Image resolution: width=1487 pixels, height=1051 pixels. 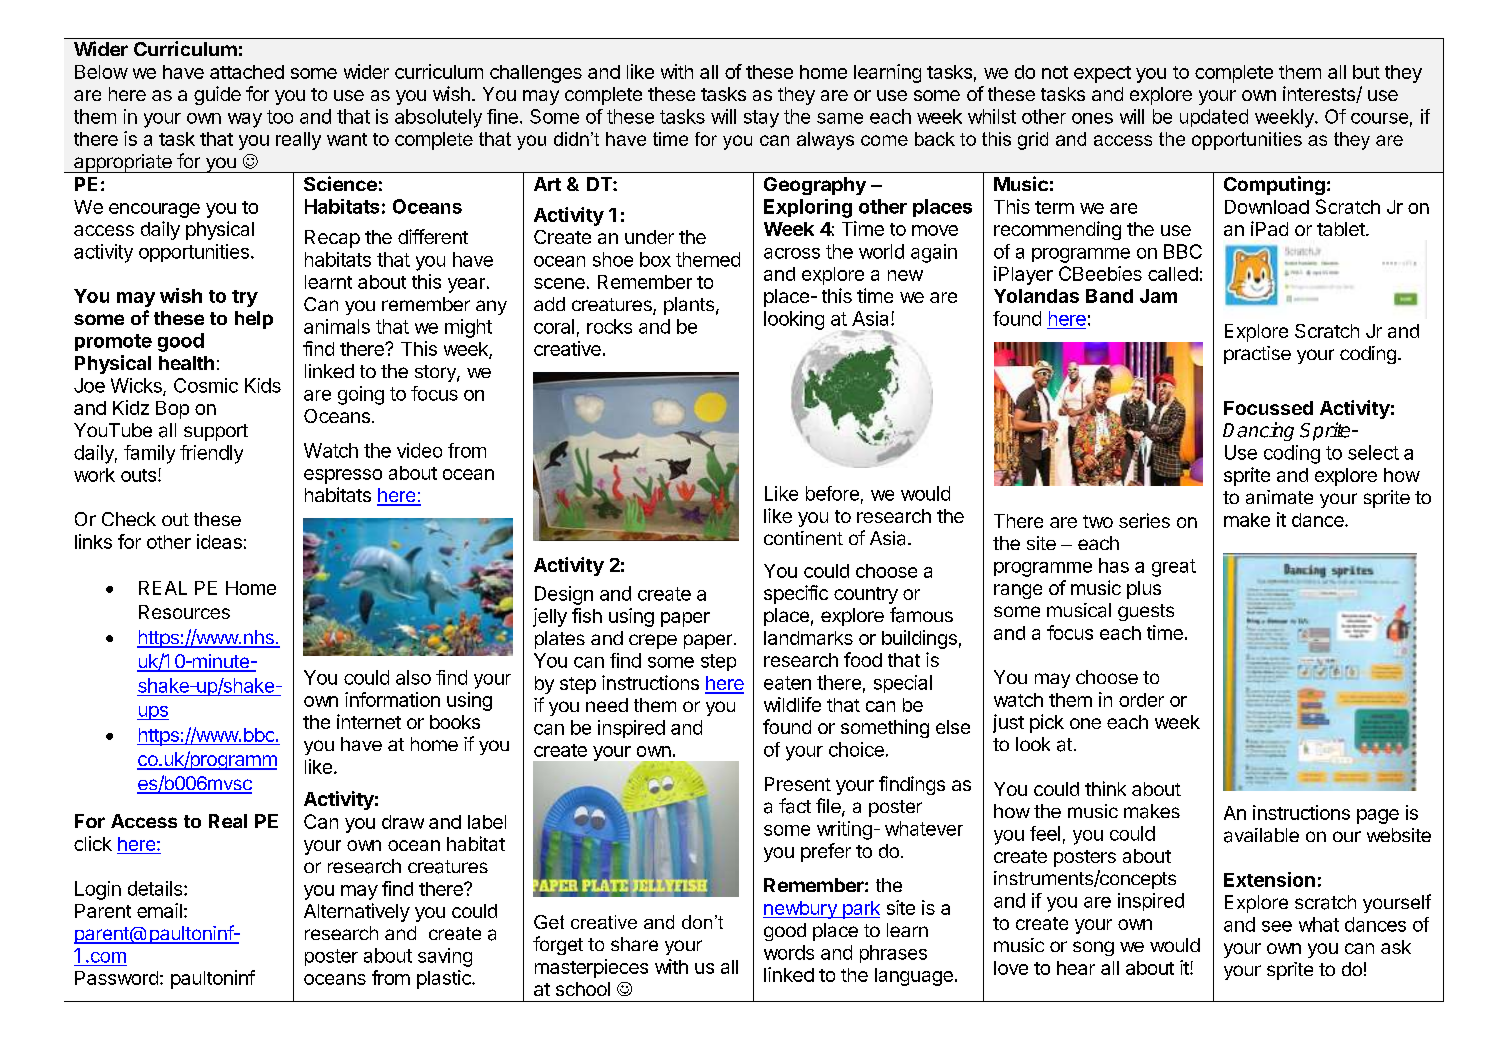 I want to click on updated, so click(x=1214, y=118).
